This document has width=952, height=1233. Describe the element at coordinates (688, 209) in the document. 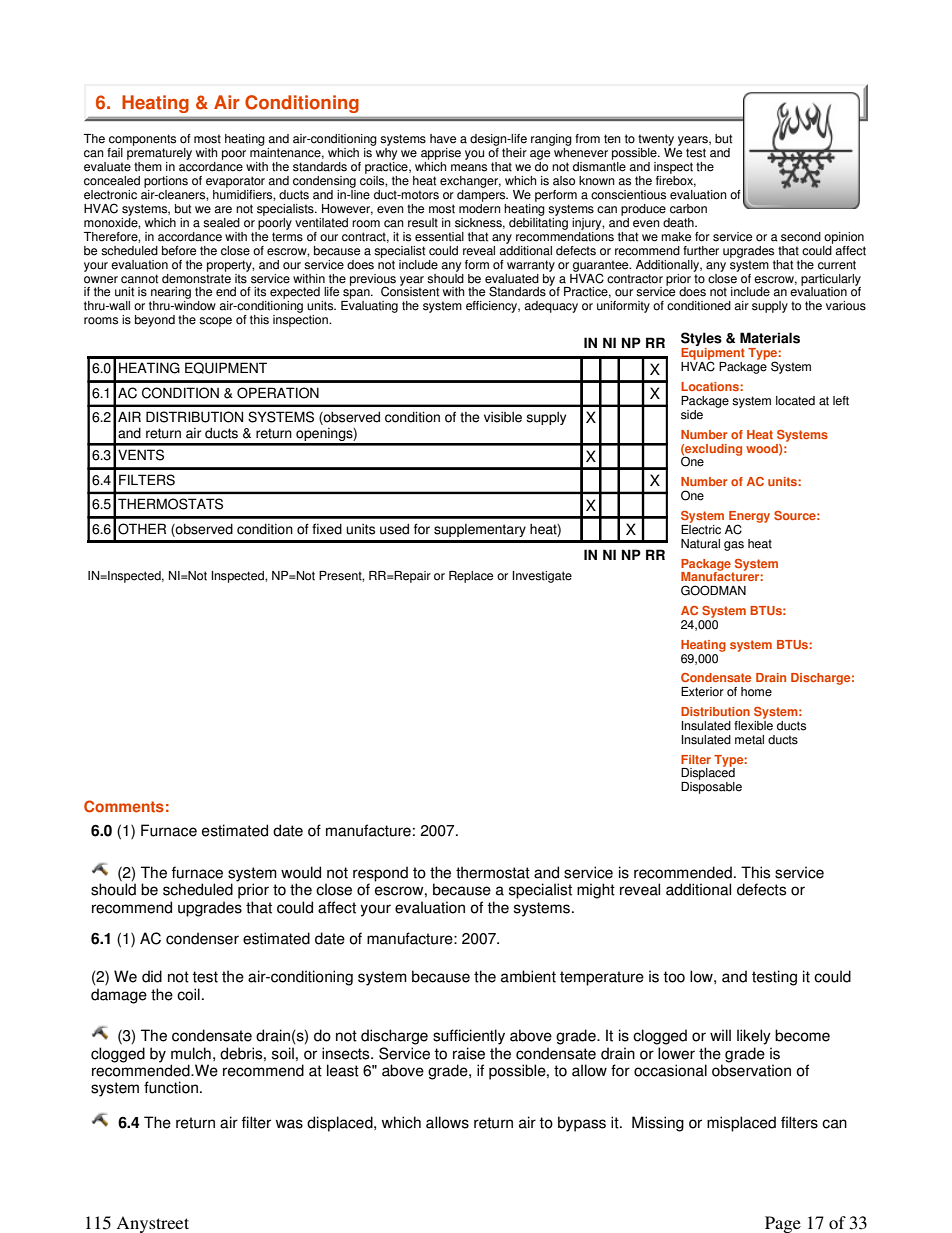

I see `carbon` at that location.
